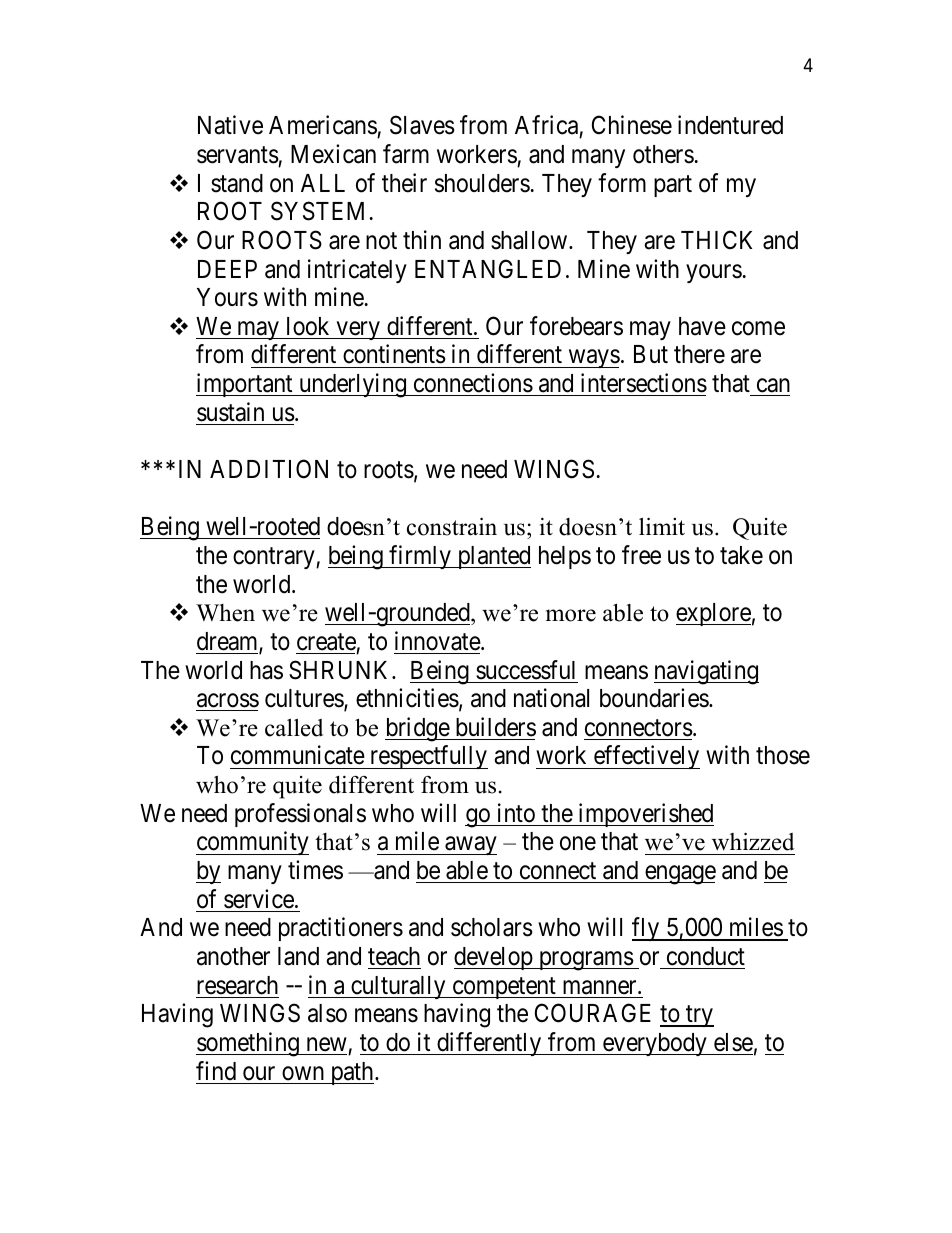 The height and width of the page is (1233, 952). Describe the element at coordinates (493, 557) in the page. I see `planted` at that location.
